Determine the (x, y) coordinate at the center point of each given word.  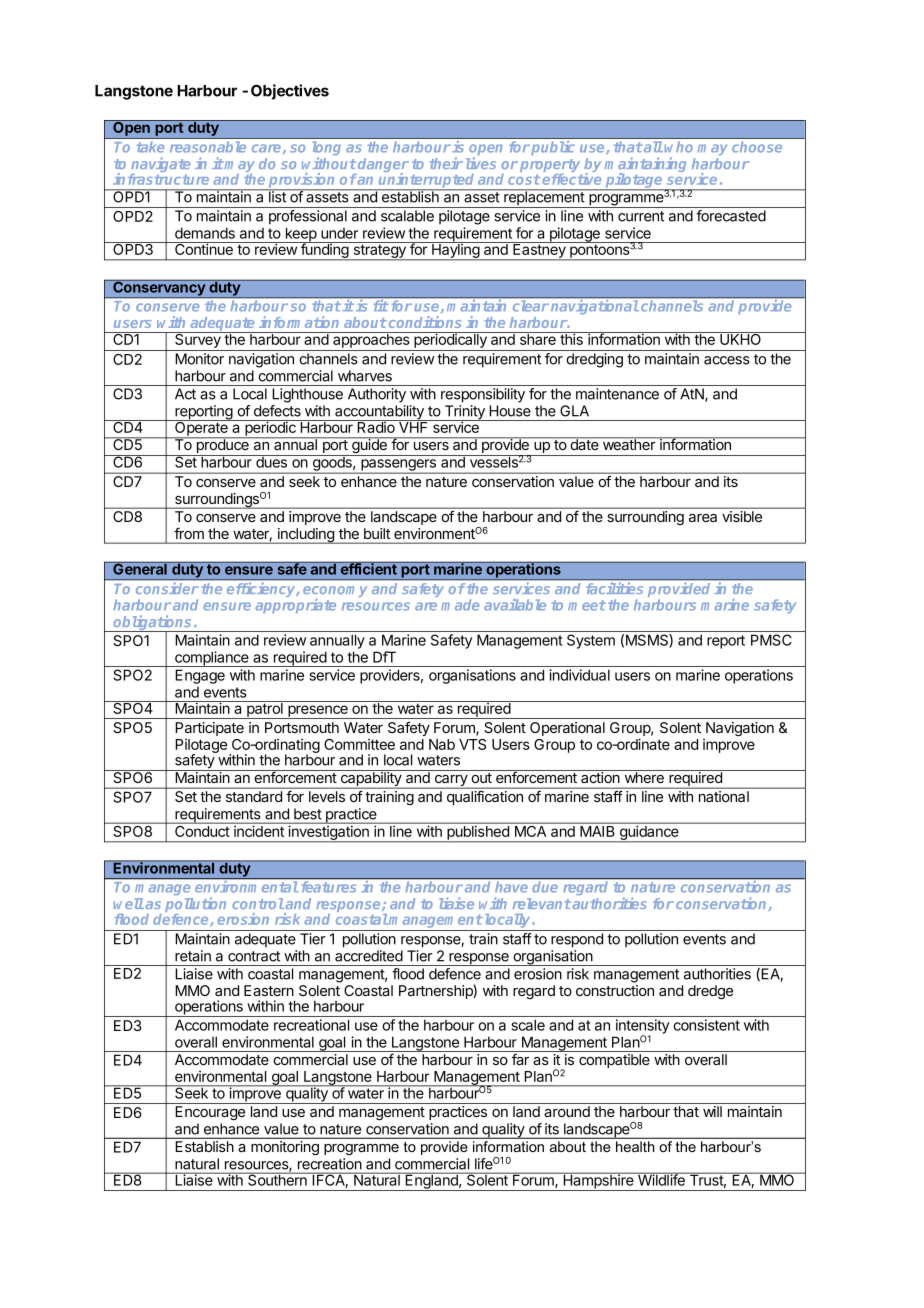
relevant (542, 903)
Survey (198, 341)
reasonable (208, 147)
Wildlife (661, 1179)
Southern (277, 1179)
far (520, 1059)
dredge (710, 992)
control (258, 903)
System (591, 641)
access (727, 360)
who (679, 147)
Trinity (464, 413)
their (446, 163)
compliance (212, 659)
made (460, 605)
